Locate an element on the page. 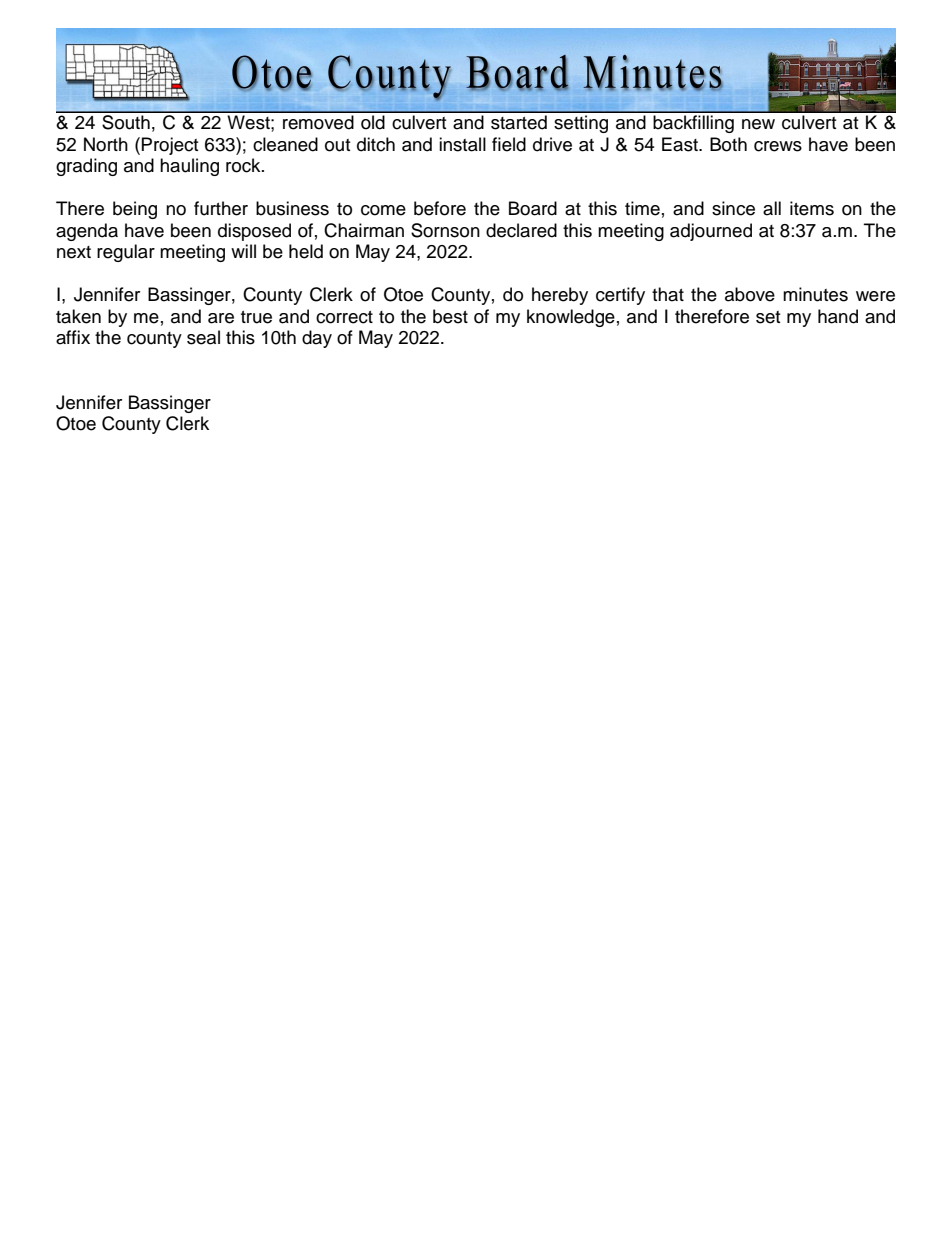 The width and height of the image is (952, 1233). hand is located at coordinates (838, 316).
